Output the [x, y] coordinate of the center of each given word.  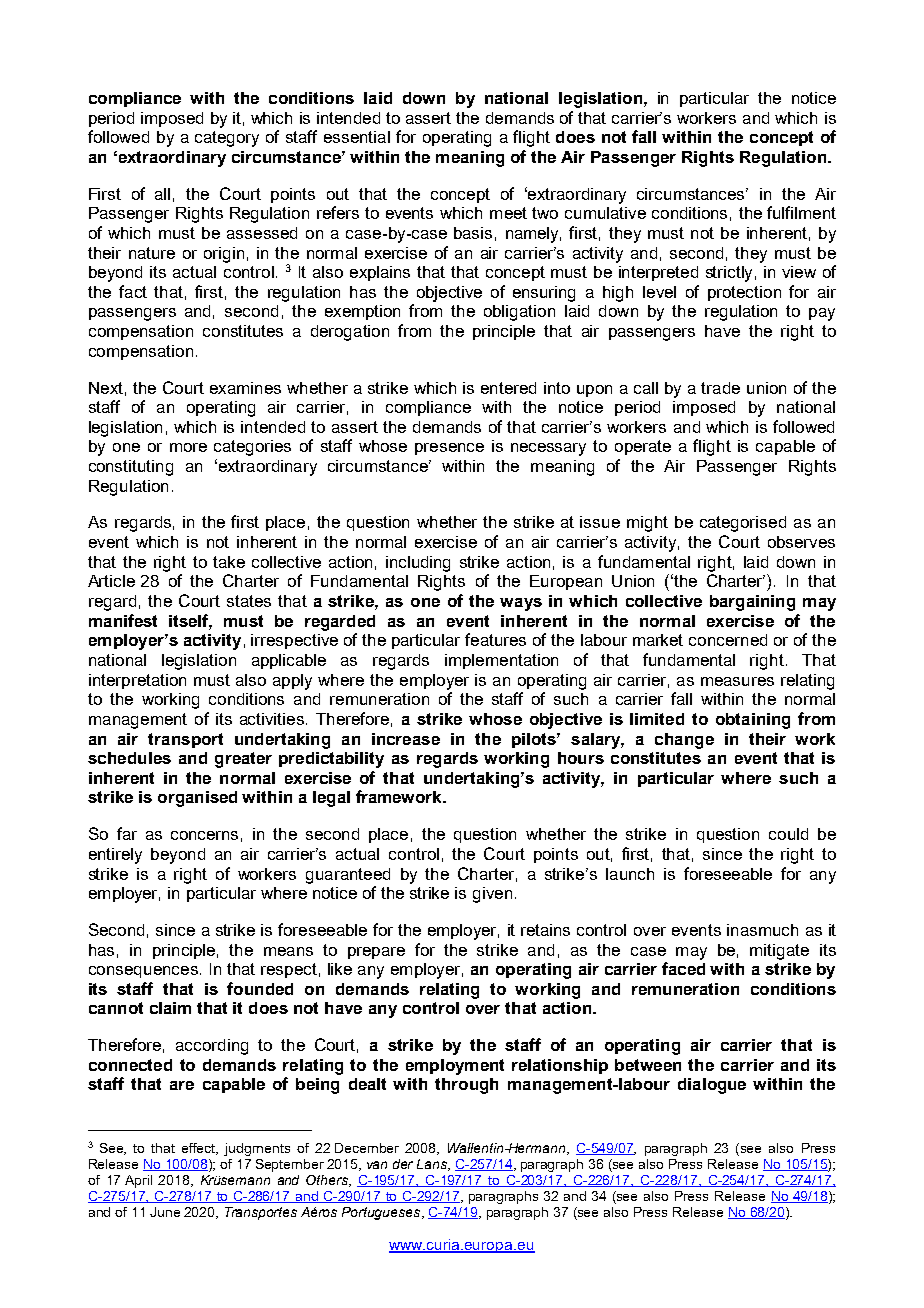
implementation [501, 661]
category [227, 139]
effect [200, 1149]
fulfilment [801, 212]
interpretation [137, 681]
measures [737, 681]
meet [508, 213]
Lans [433, 1165]
